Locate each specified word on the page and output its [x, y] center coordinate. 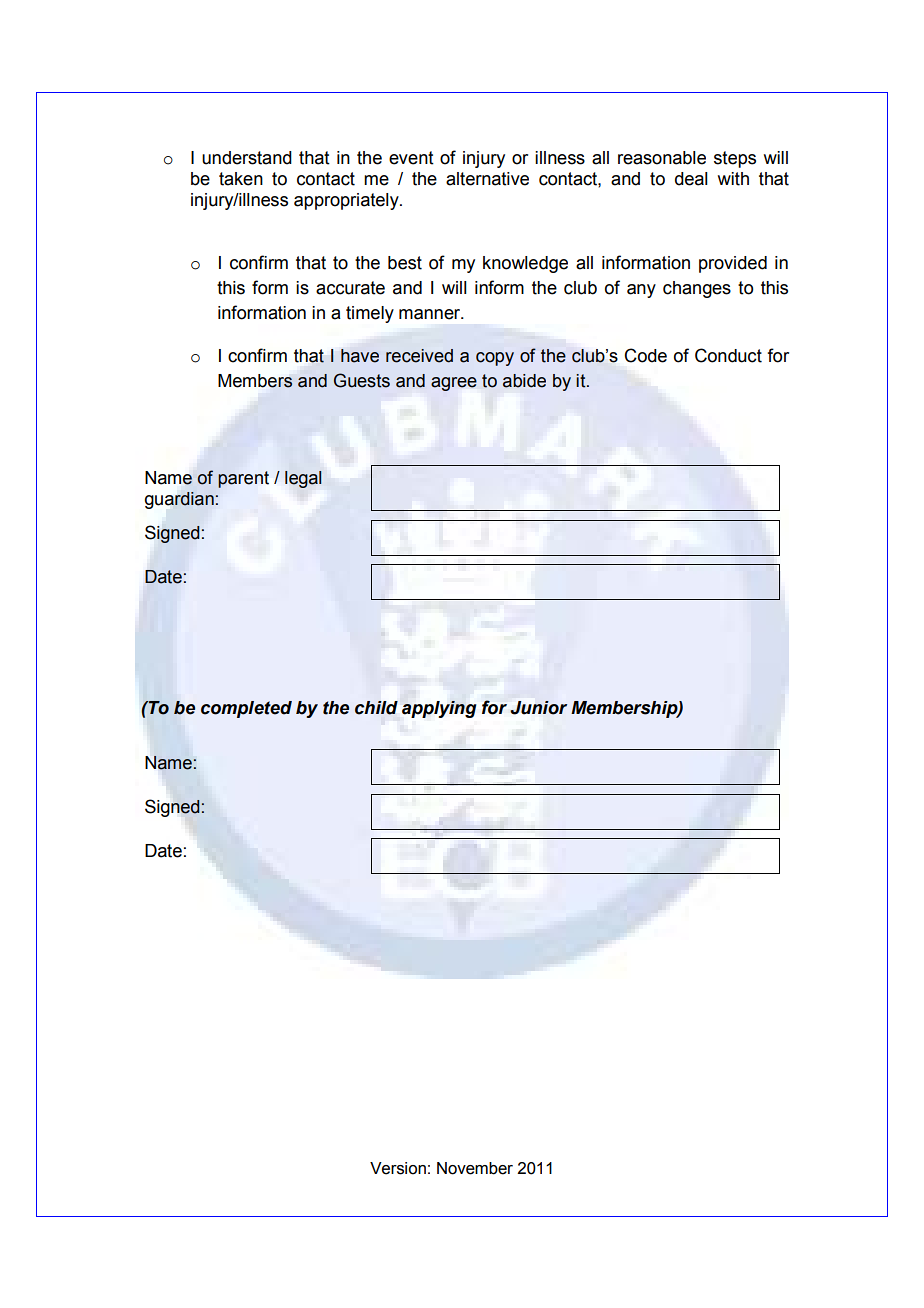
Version [398, 1168]
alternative [487, 179]
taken [241, 179]
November [475, 1168]
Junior [538, 708]
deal [691, 179]
